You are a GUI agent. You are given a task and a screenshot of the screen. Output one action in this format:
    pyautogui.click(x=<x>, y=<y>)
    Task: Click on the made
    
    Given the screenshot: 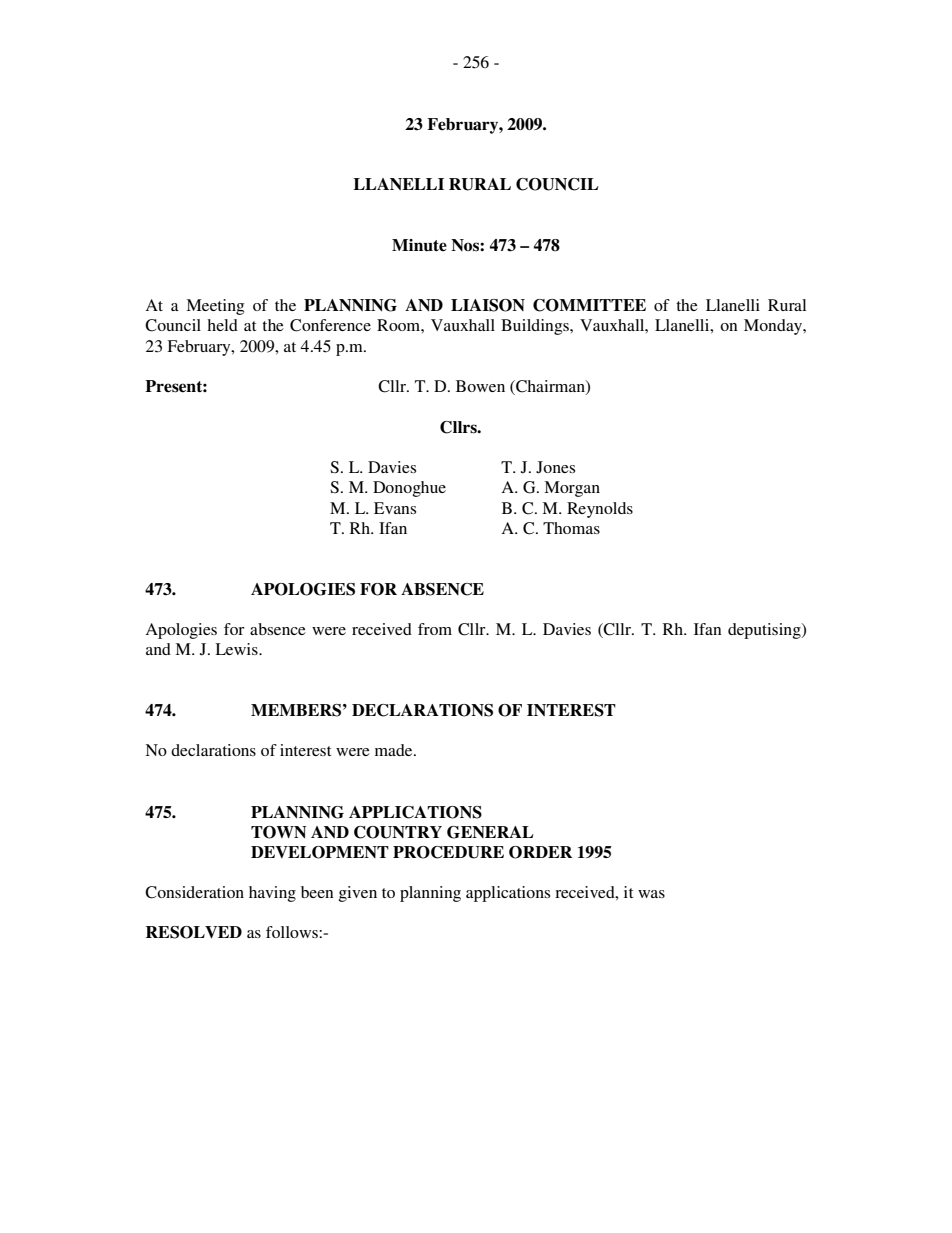 What is the action you would take?
    pyautogui.click(x=395, y=750)
